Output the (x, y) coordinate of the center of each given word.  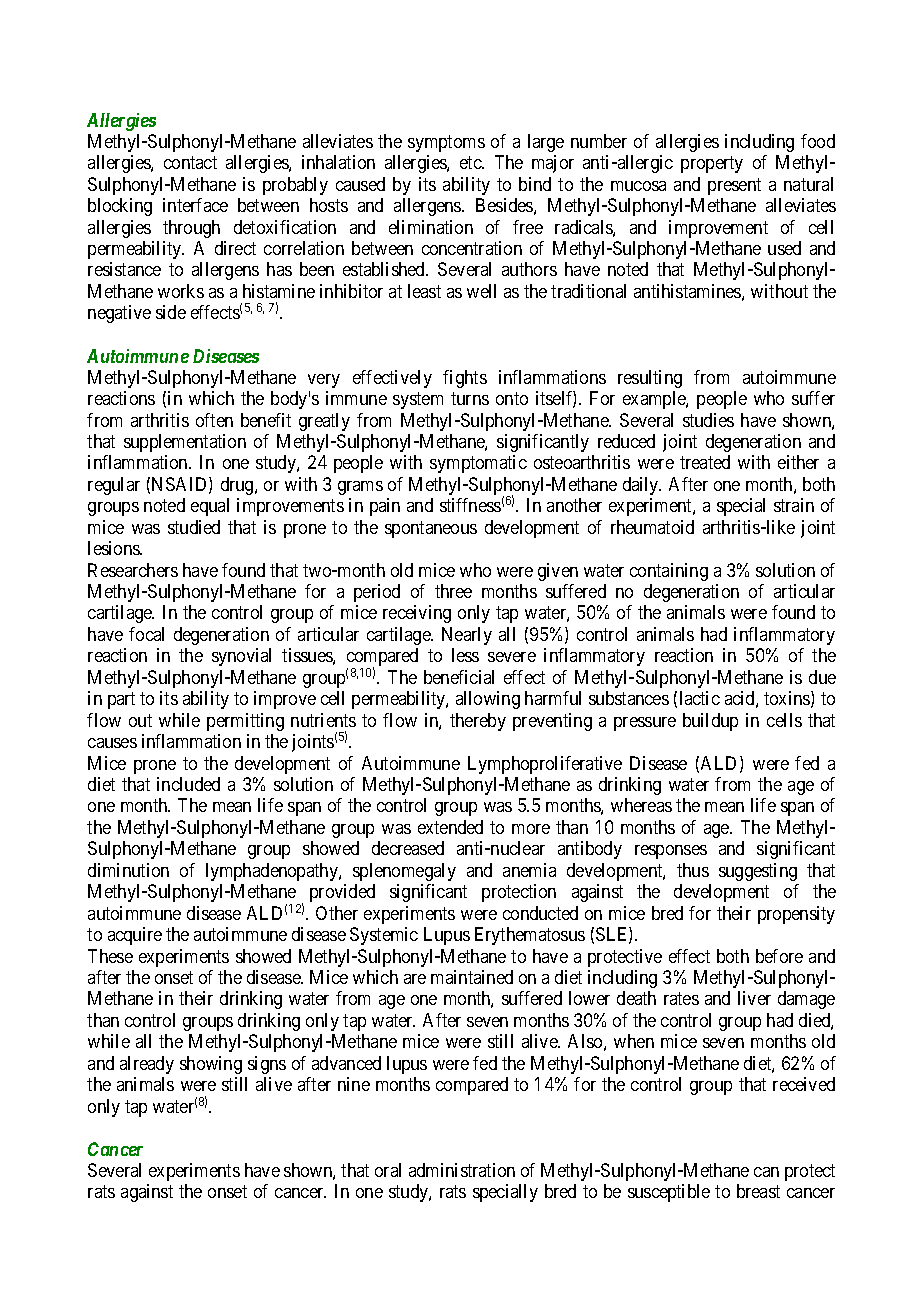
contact (190, 162)
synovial (241, 657)
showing (211, 1065)
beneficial (459, 677)
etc (471, 162)
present (734, 186)
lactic (700, 698)
